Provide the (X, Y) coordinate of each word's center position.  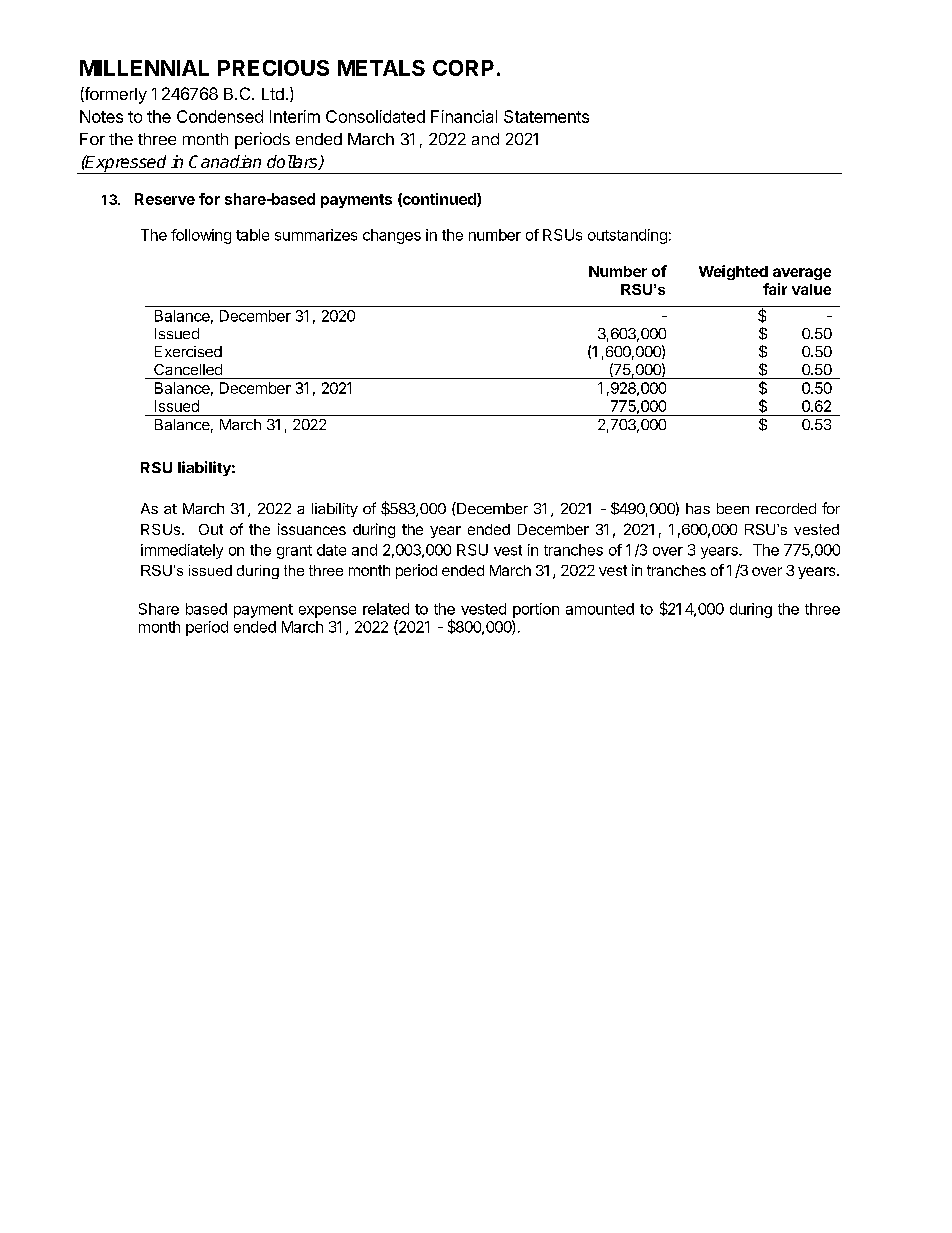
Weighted (733, 272)
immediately (182, 551)
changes (392, 236)
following (201, 236)
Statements (546, 116)
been (733, 508)
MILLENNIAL (144, 68)
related (386, 609)
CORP (463, 68)
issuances (312, 529)
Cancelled (188, 369)
